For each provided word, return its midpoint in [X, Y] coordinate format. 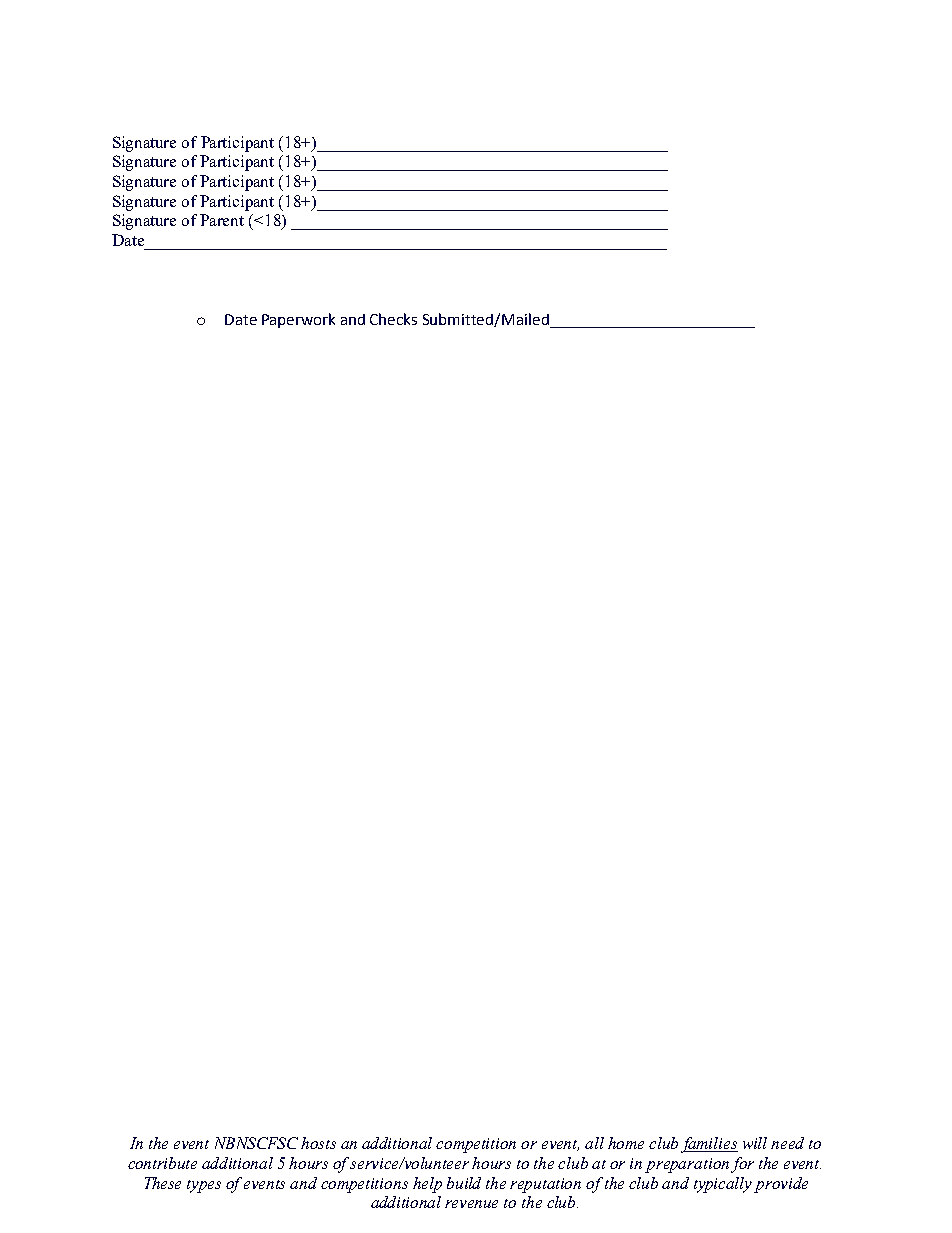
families [709, 1145]
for [742, 1165]
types [204, 1186]
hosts [318, 1143]
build [464, 1183]
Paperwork [298, 320]
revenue [471, 1204]
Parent [222, 220]
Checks [393, 319]
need [787, 1143]
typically [723, 1185]
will [755, 1143]
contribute [162, 1163]
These [163, 1183]
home [626, 1143]
